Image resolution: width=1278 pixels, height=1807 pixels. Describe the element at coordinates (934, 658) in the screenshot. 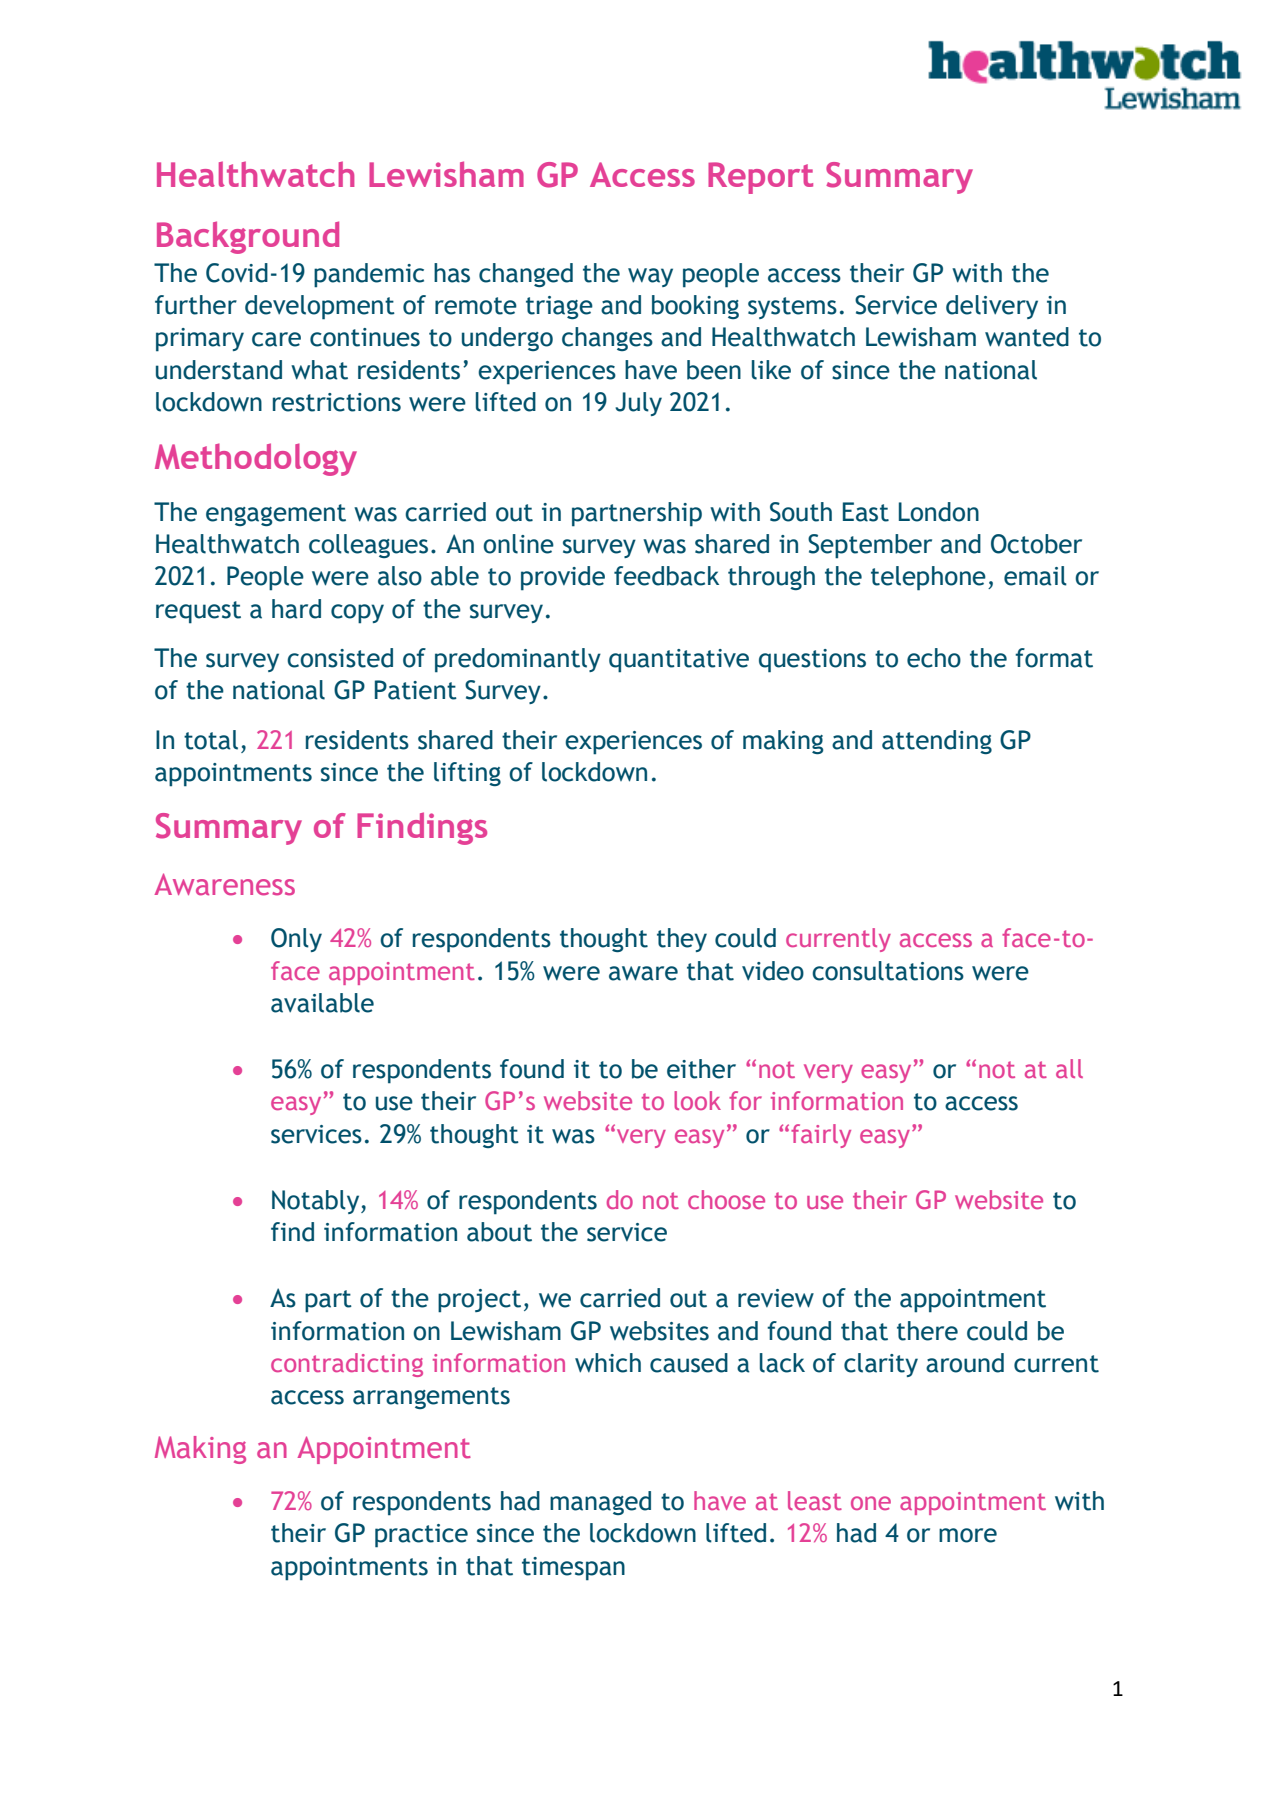

I see `echo` at that location.
